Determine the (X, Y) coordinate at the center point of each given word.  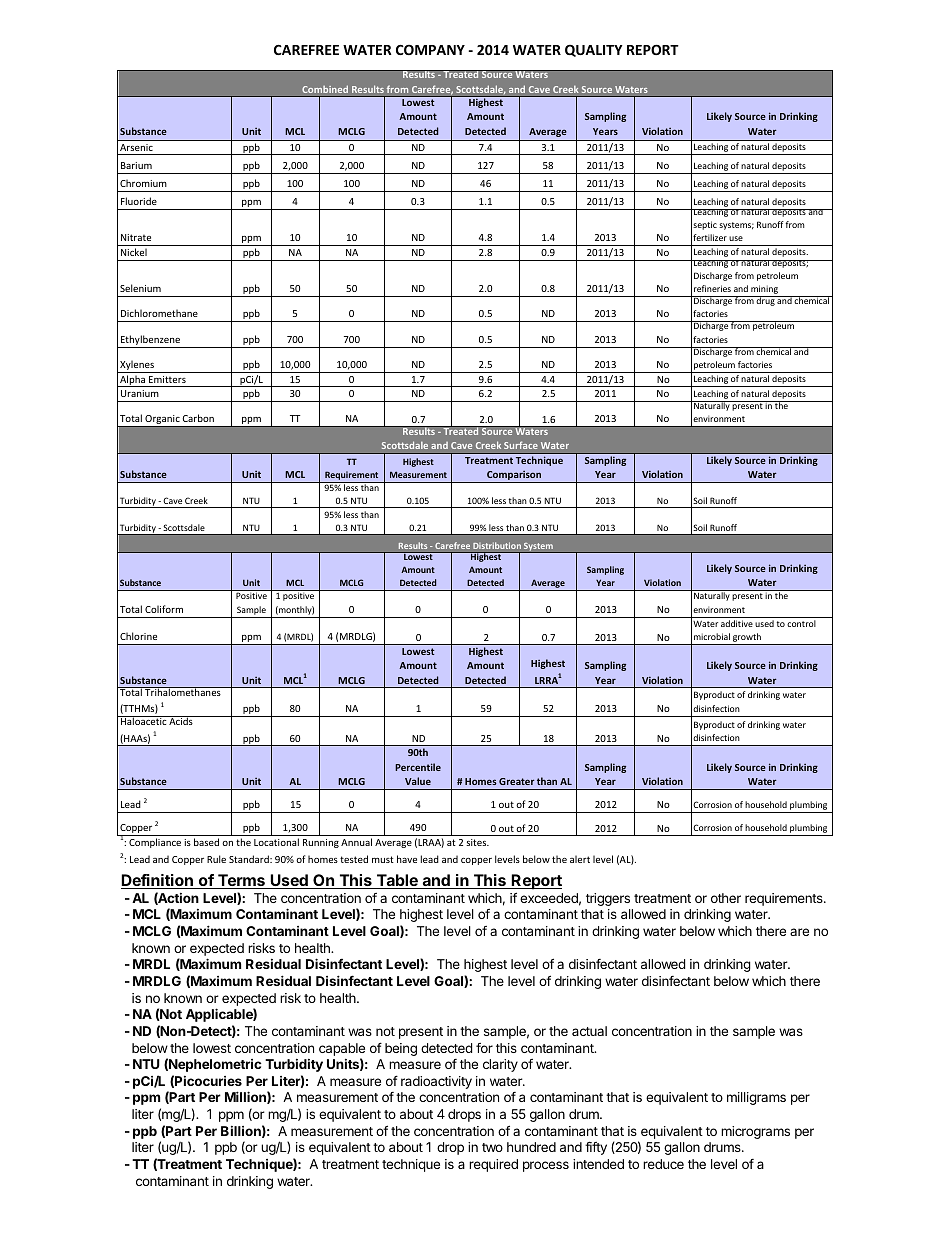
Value (418, 781)
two (492, 1147)
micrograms (755, 1132)
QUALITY (594, 51)
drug (766, 301)
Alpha (133, 381)
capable (342, 1049)
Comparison (514, 476)
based (206, 842)
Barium (136, 165)
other (726, 898)
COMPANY (430, 50)
